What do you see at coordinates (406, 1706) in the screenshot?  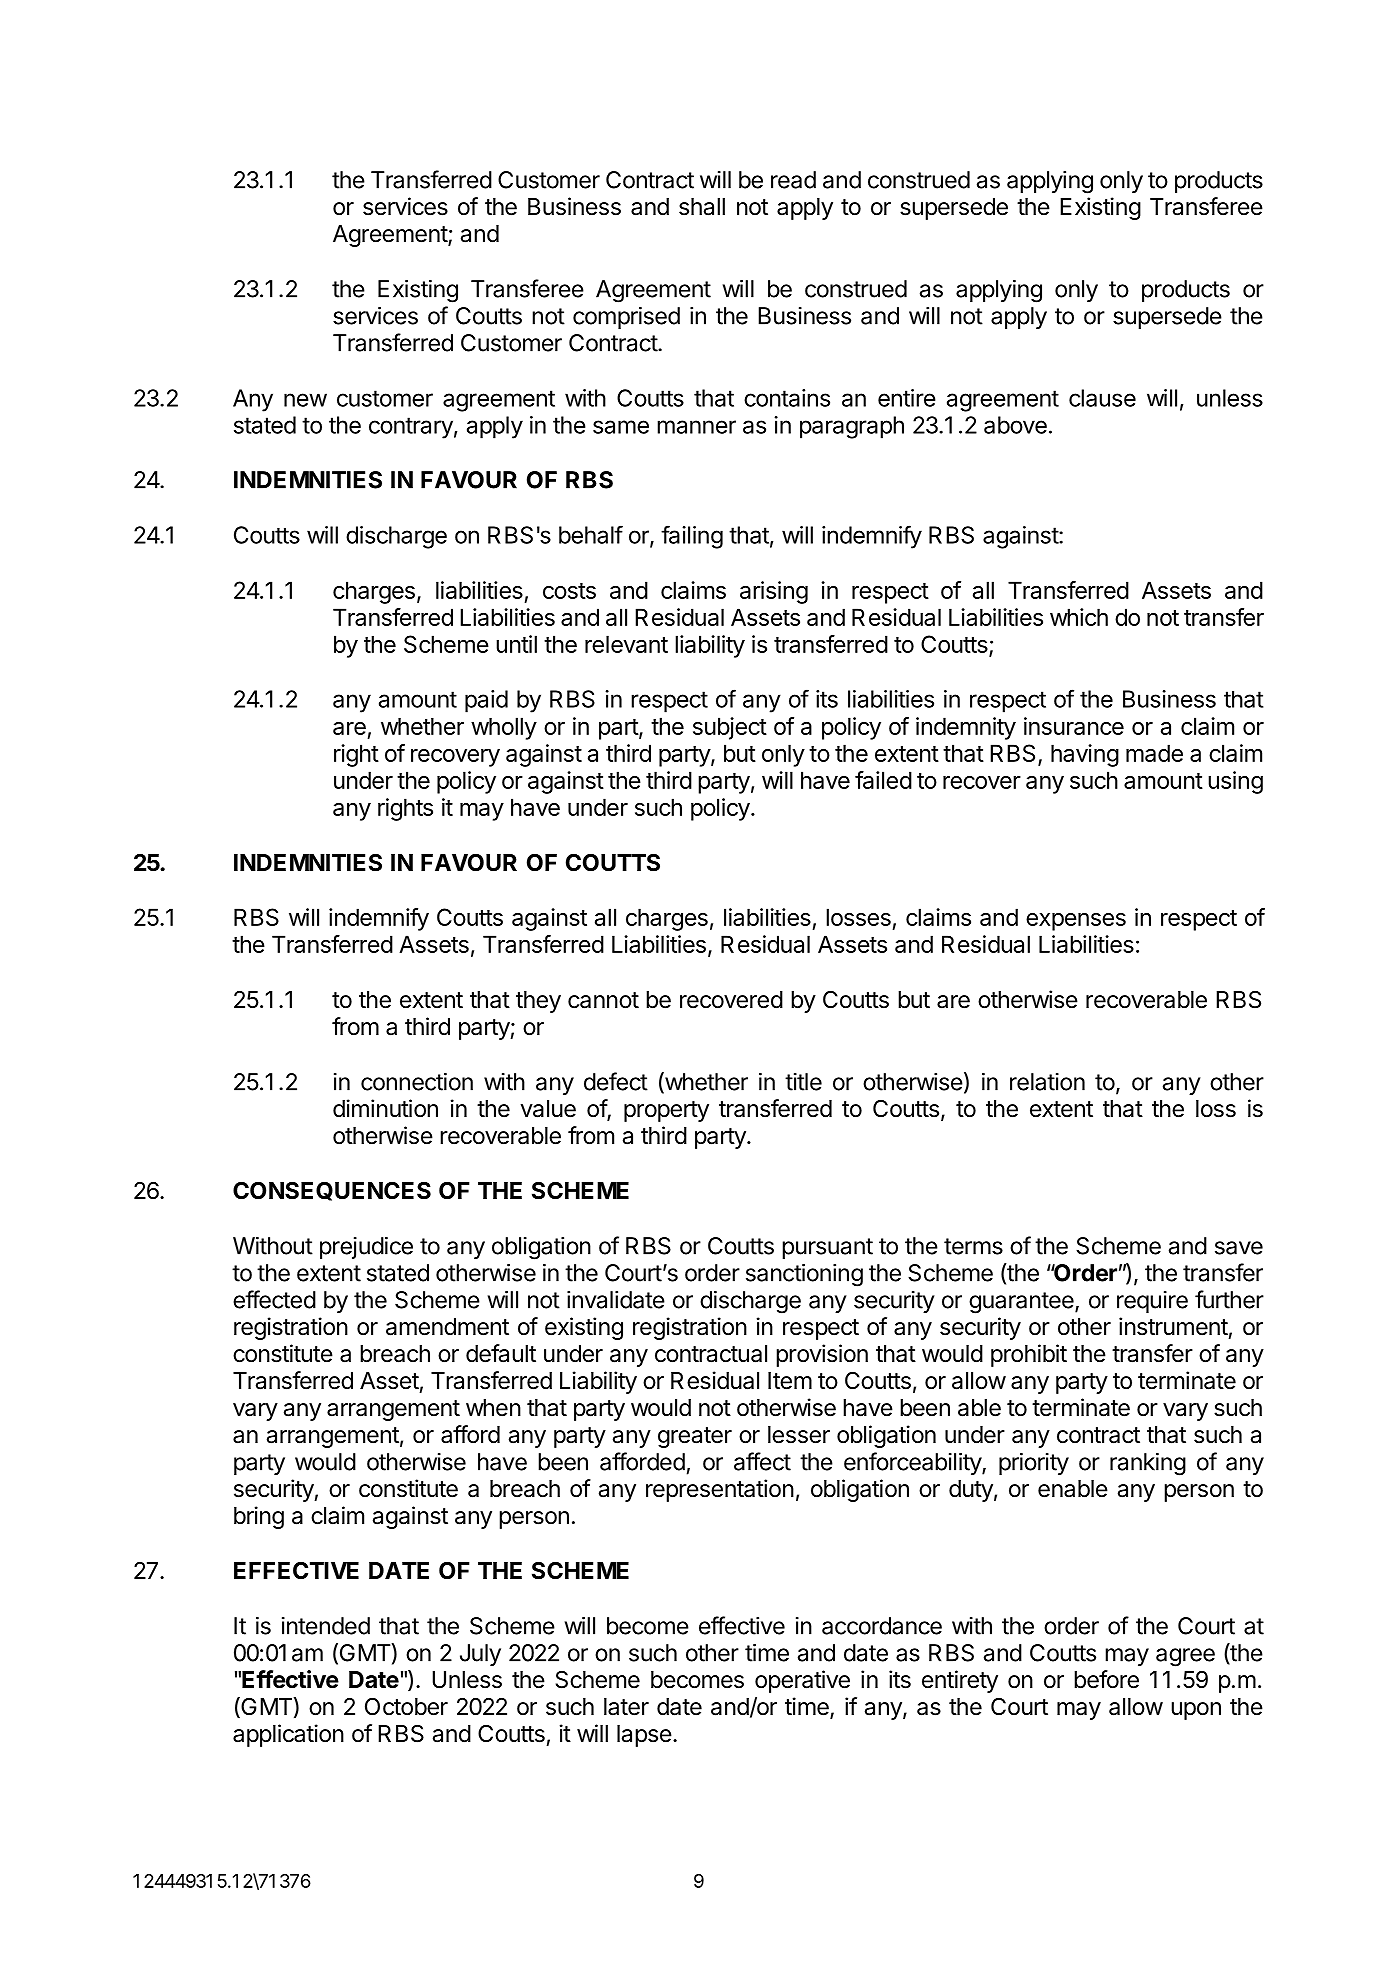 I see `October` at bounding box center [406, 1706].
